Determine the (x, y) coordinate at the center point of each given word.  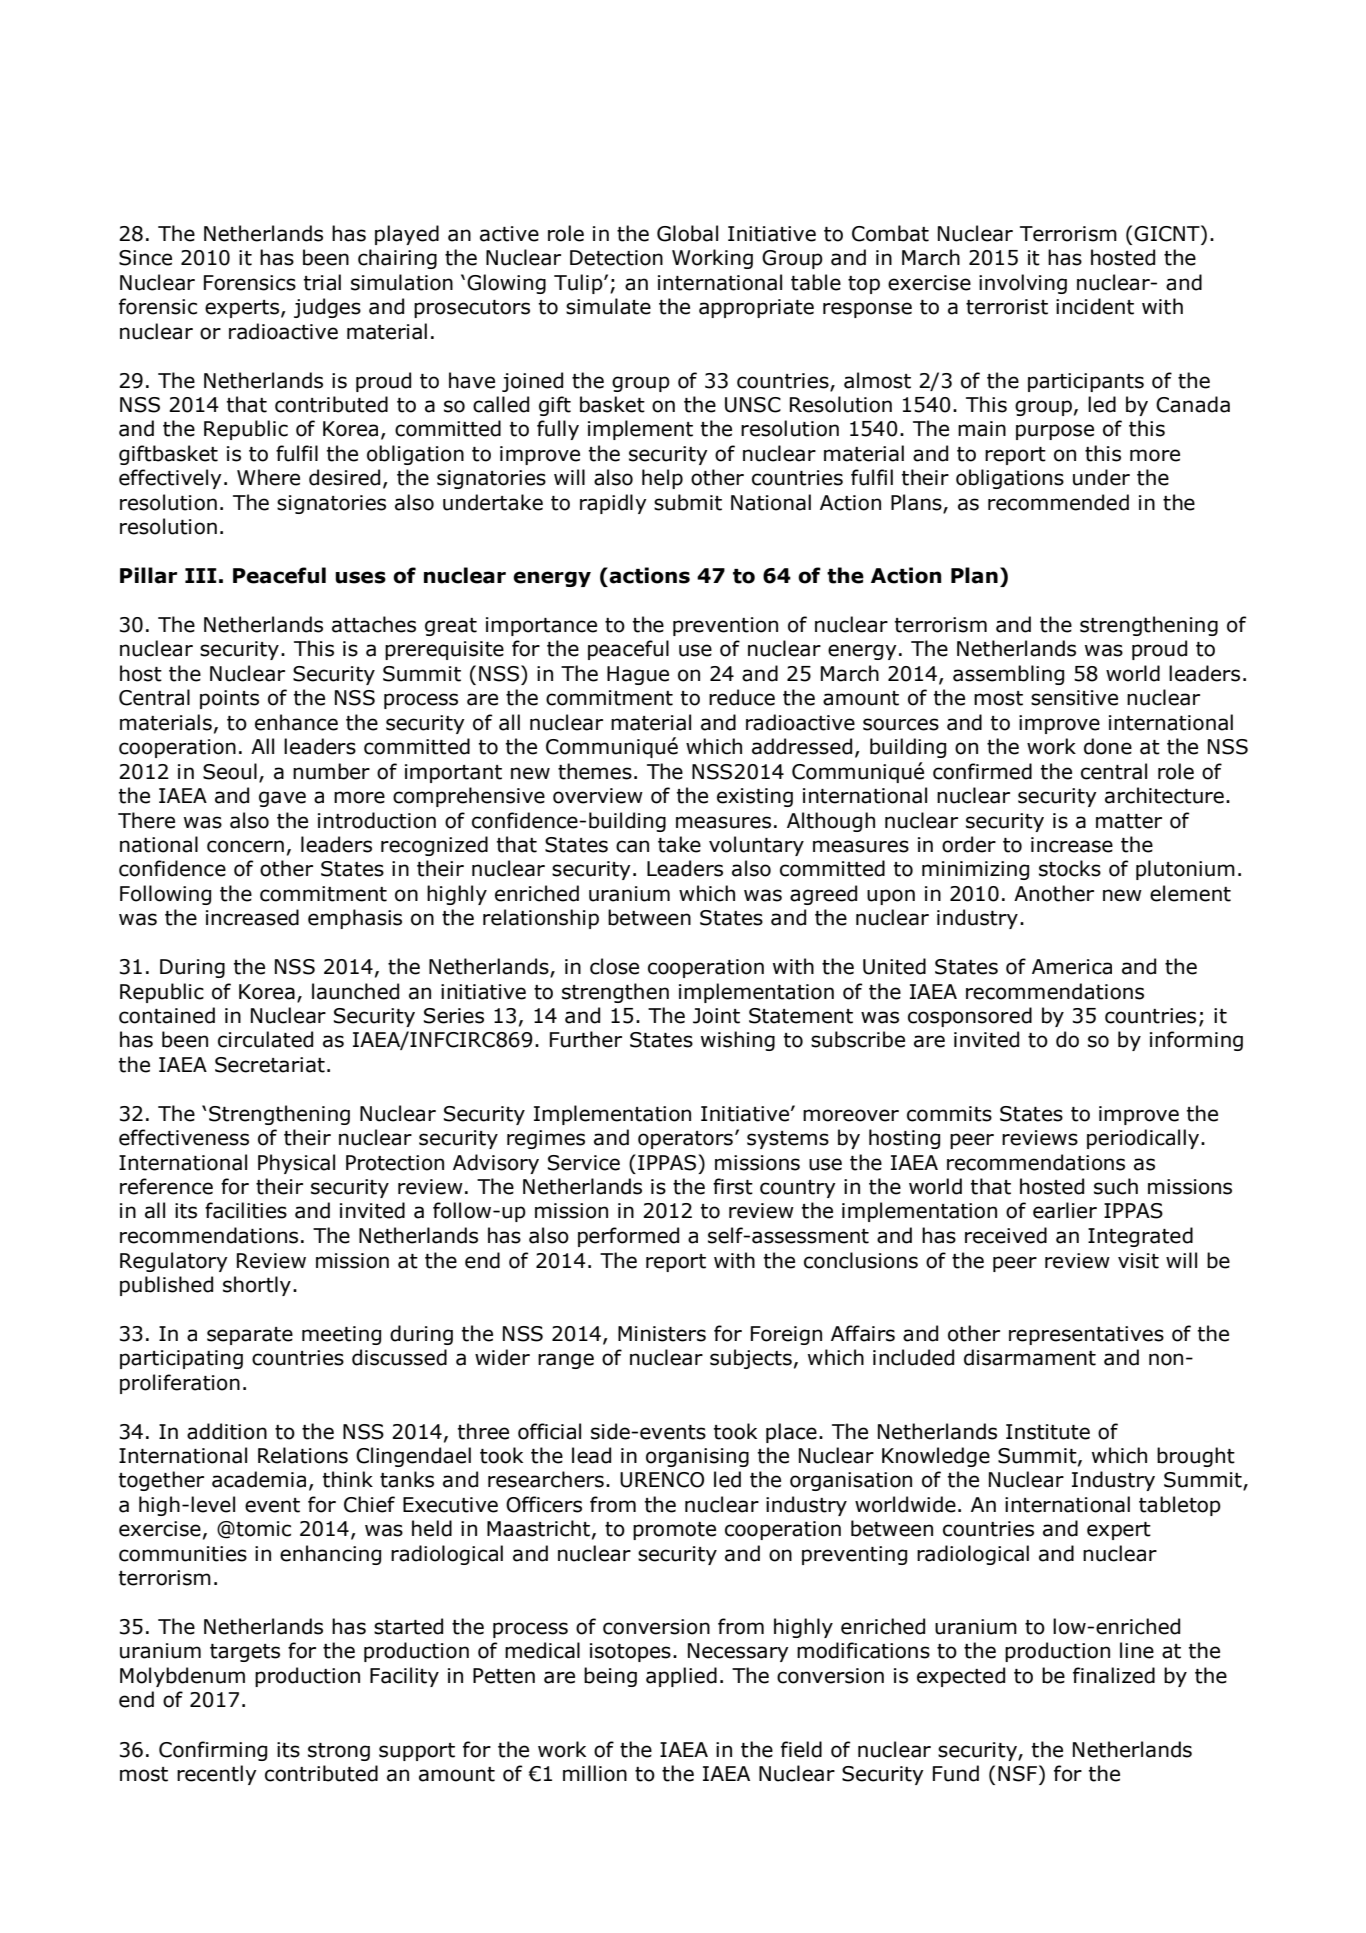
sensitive (1074, 698)
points (229, 699)
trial (322, 282)
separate (250, 1336)
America (1072, 967)
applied (681, 1677)
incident (1095, 306)
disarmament (1030, 1357)
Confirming (213, 1751)
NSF (1019, 1773)
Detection (616, 258)
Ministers (662, 1334)
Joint (716, 1016)
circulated (265, 1039)
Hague (638, 675)
